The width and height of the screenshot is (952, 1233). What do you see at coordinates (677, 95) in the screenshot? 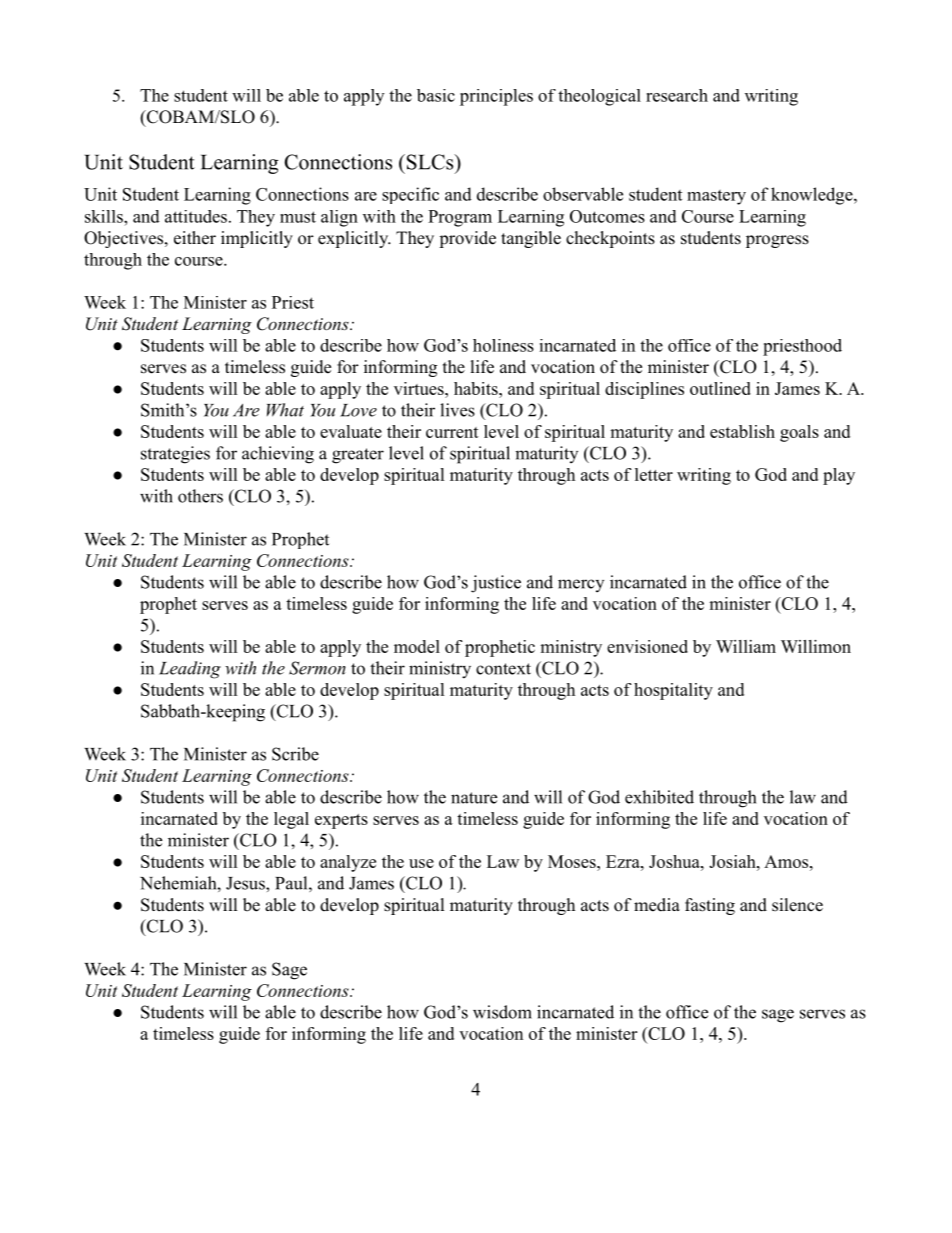
I see `research` at bounding box center [677, 95].
